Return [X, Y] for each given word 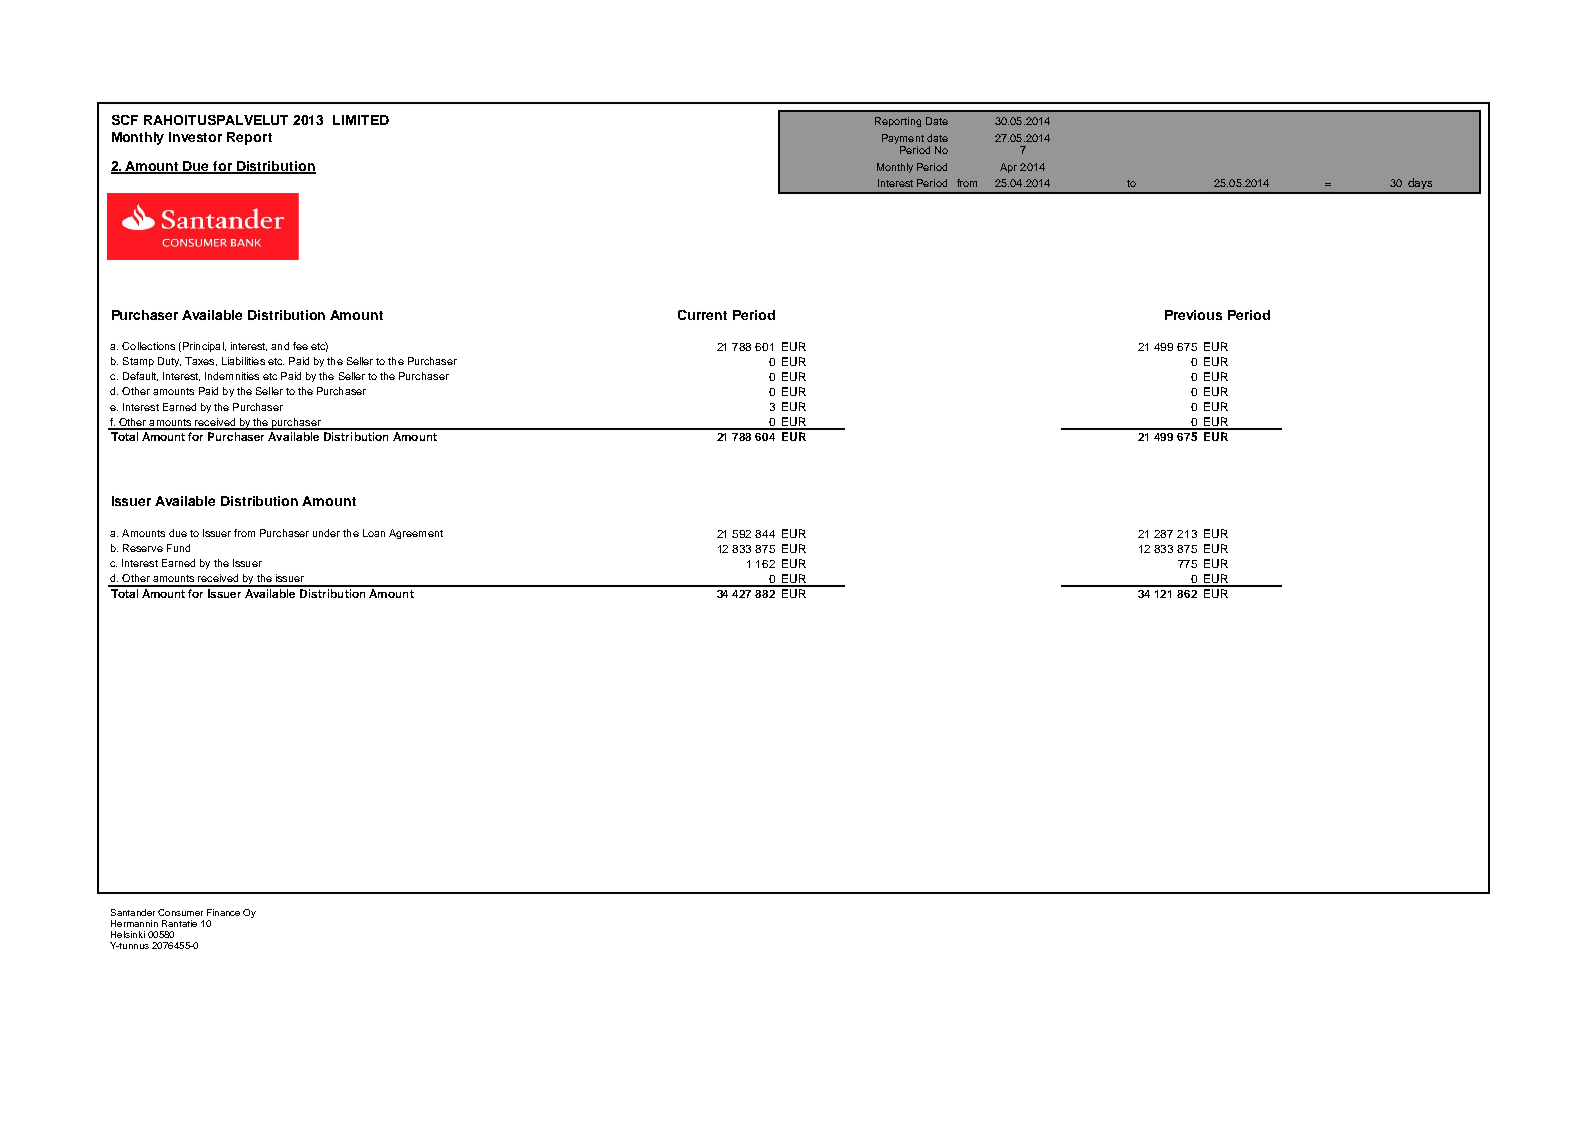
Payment [903, 140]
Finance [223, 912]
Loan [374, 533]
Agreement [416, 534]
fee [300, 346]
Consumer [180, 912]
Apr [1008, 168]
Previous [1193, 315]
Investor [195, 137]
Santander [133, 912]
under [326, 533]
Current [702, 315]
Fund [178, 548]
